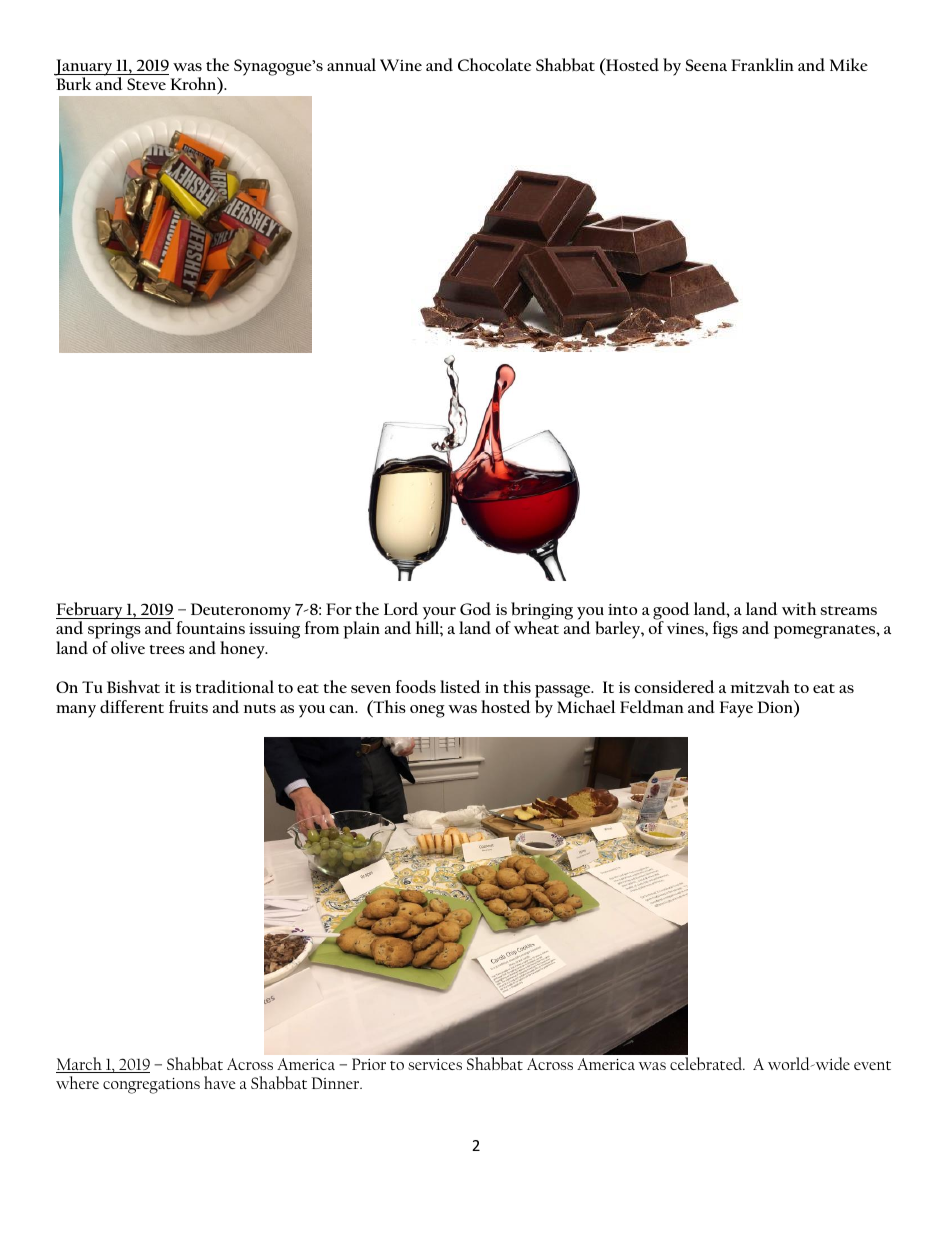 Image resolution: width=952 pixels, height=1233 pixels. Describe the element at coordinates (401, 65) in the image. I see `Wine` at that location.
